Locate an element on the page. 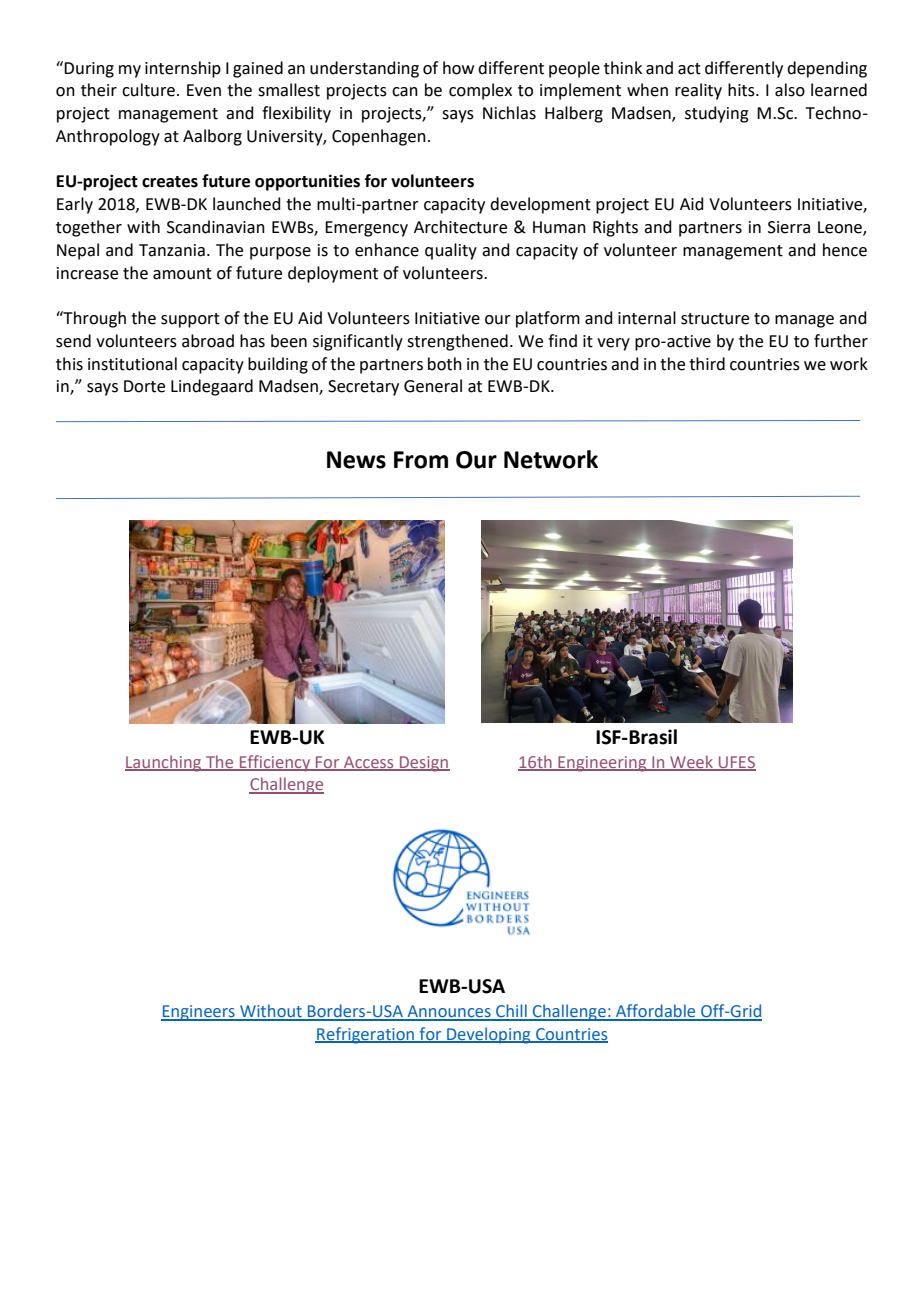  News is located at coordinates (356, 460).
